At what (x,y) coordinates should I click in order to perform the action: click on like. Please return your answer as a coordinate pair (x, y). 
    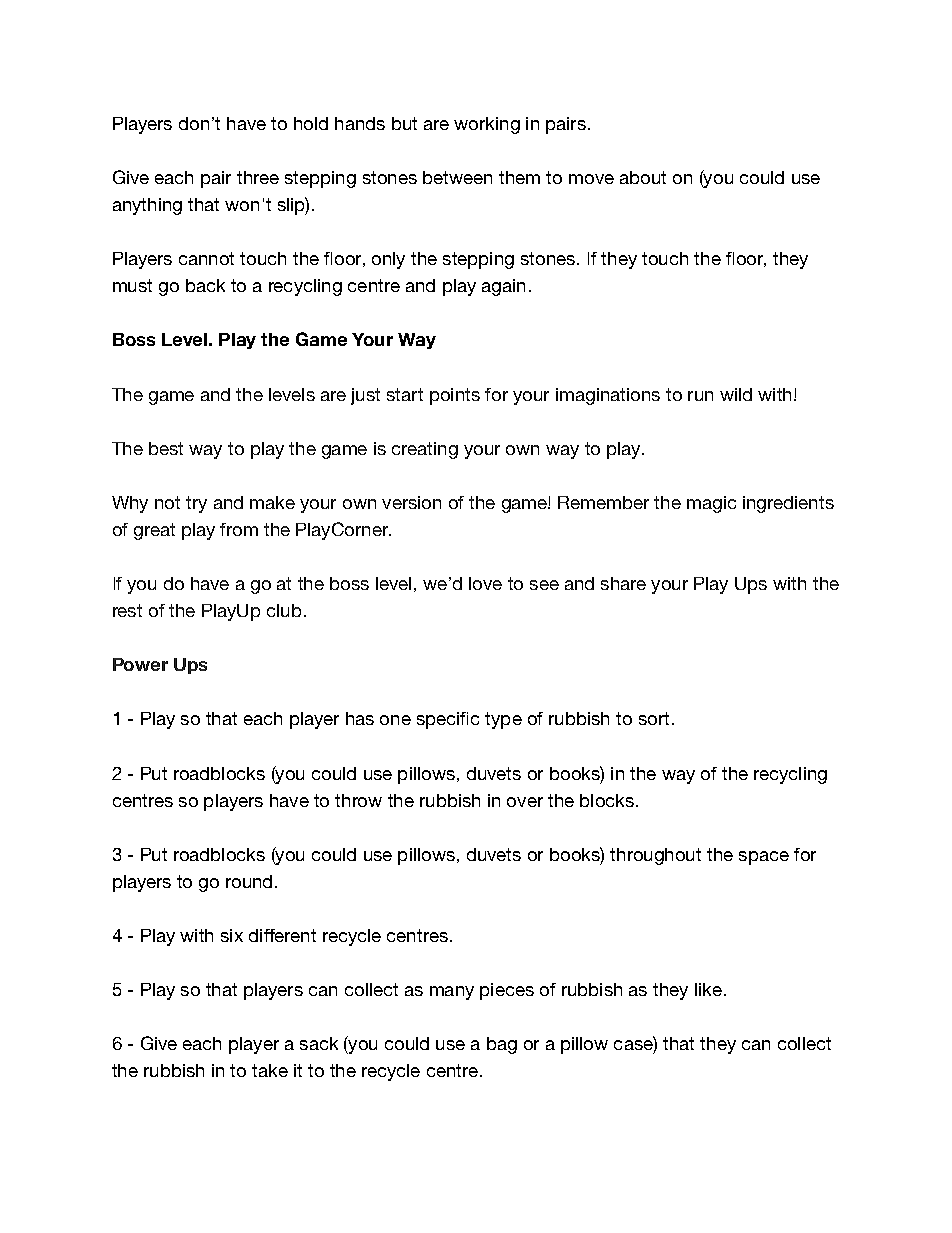
    Looking at the image, I should click on (708, 989).
